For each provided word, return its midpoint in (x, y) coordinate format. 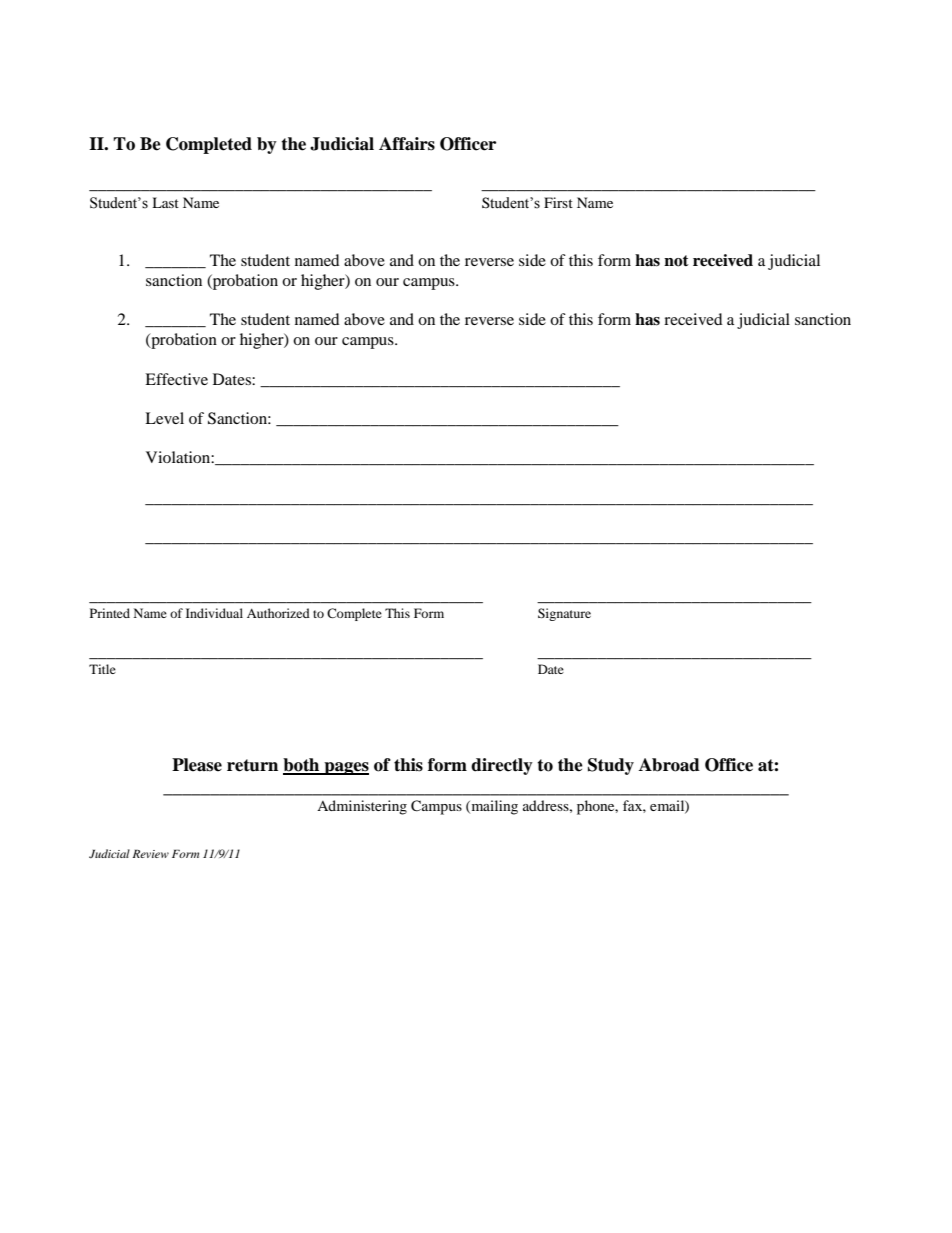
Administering (362, 807)
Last (165, 202)
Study (611, 766)
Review (151, 853)
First (558, 202)
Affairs (407, 144)
